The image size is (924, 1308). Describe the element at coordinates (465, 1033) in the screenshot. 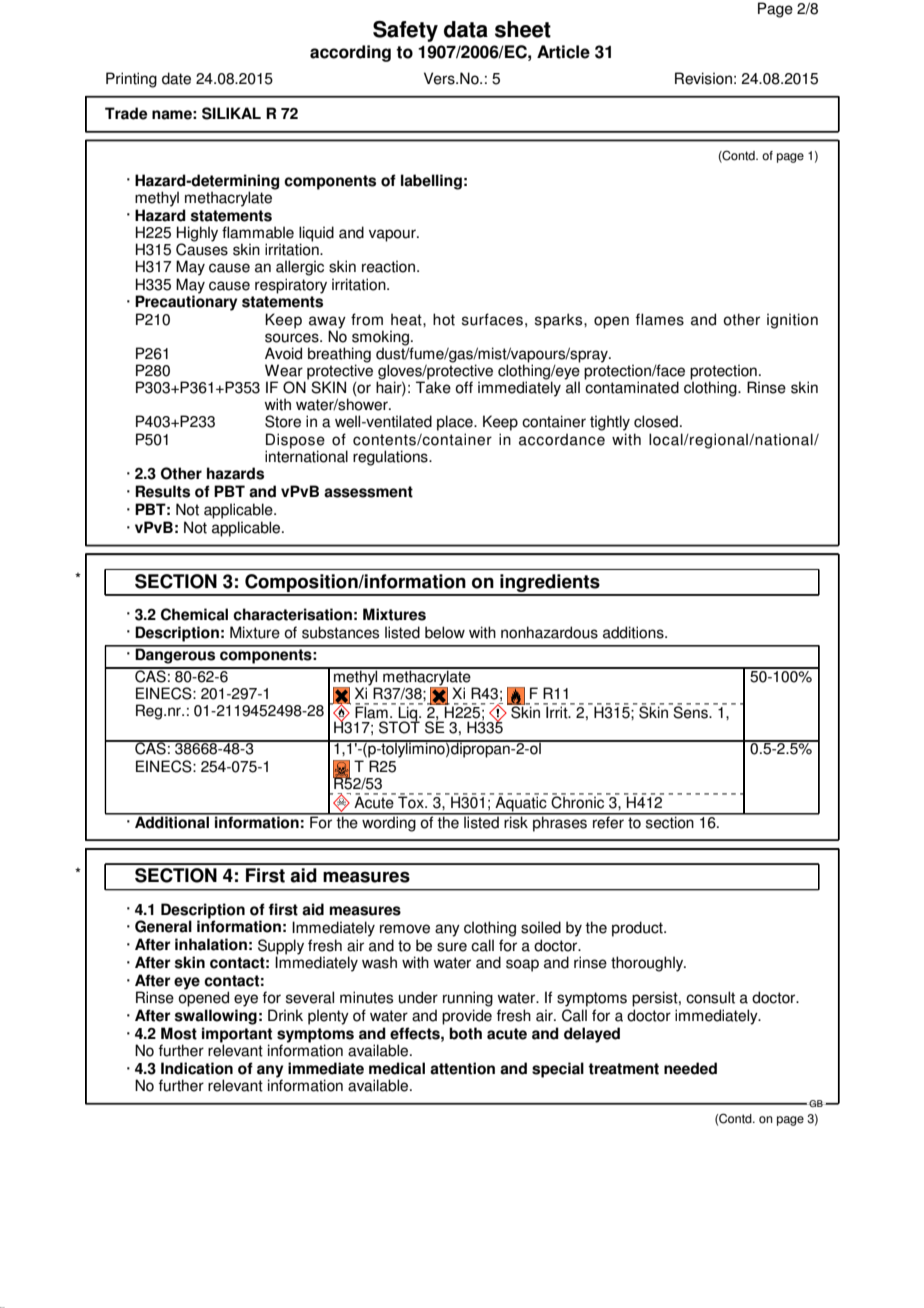

I see `both` at that location.
